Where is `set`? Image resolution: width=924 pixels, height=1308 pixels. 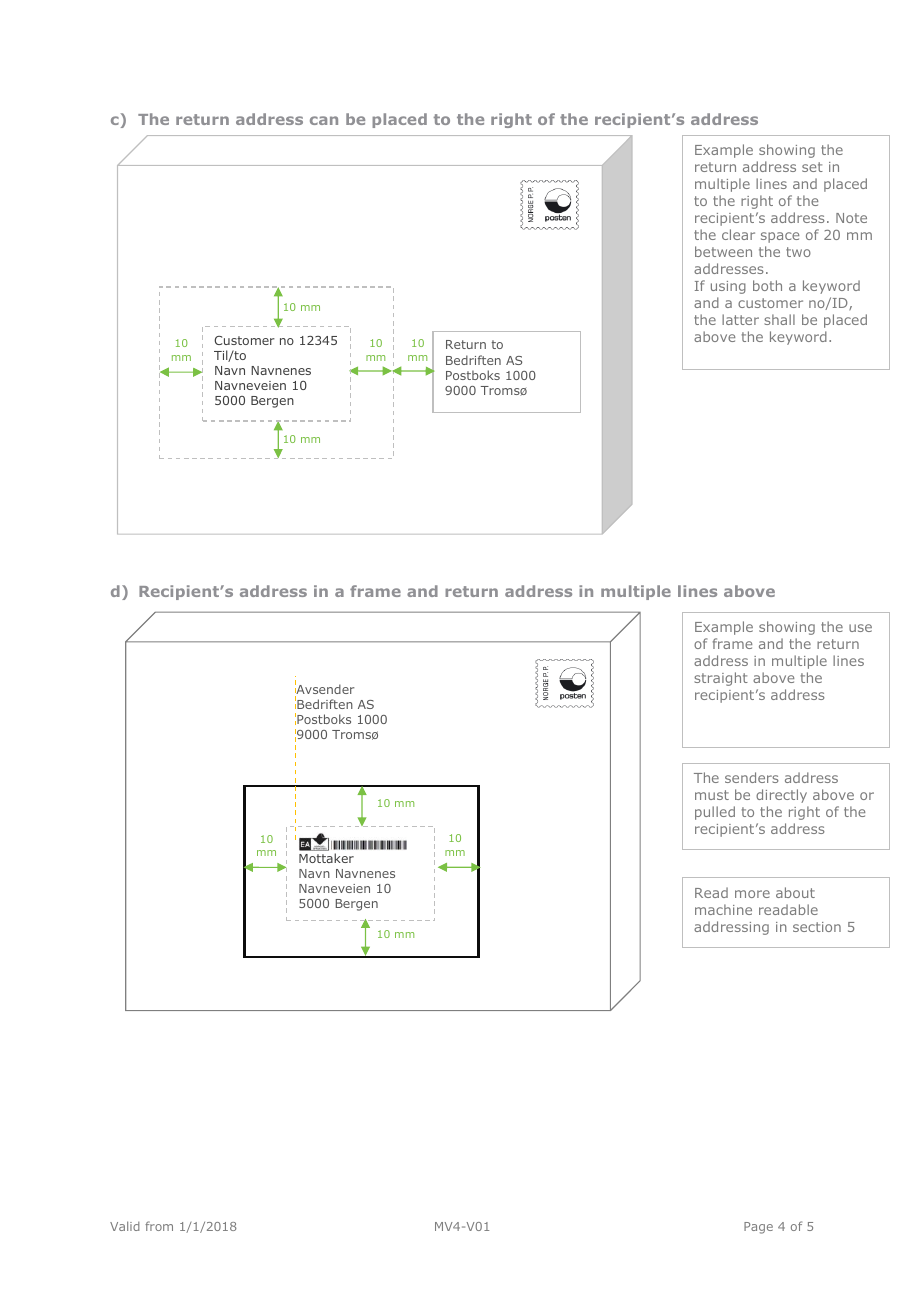 set is located at coordinates (812, 167).
